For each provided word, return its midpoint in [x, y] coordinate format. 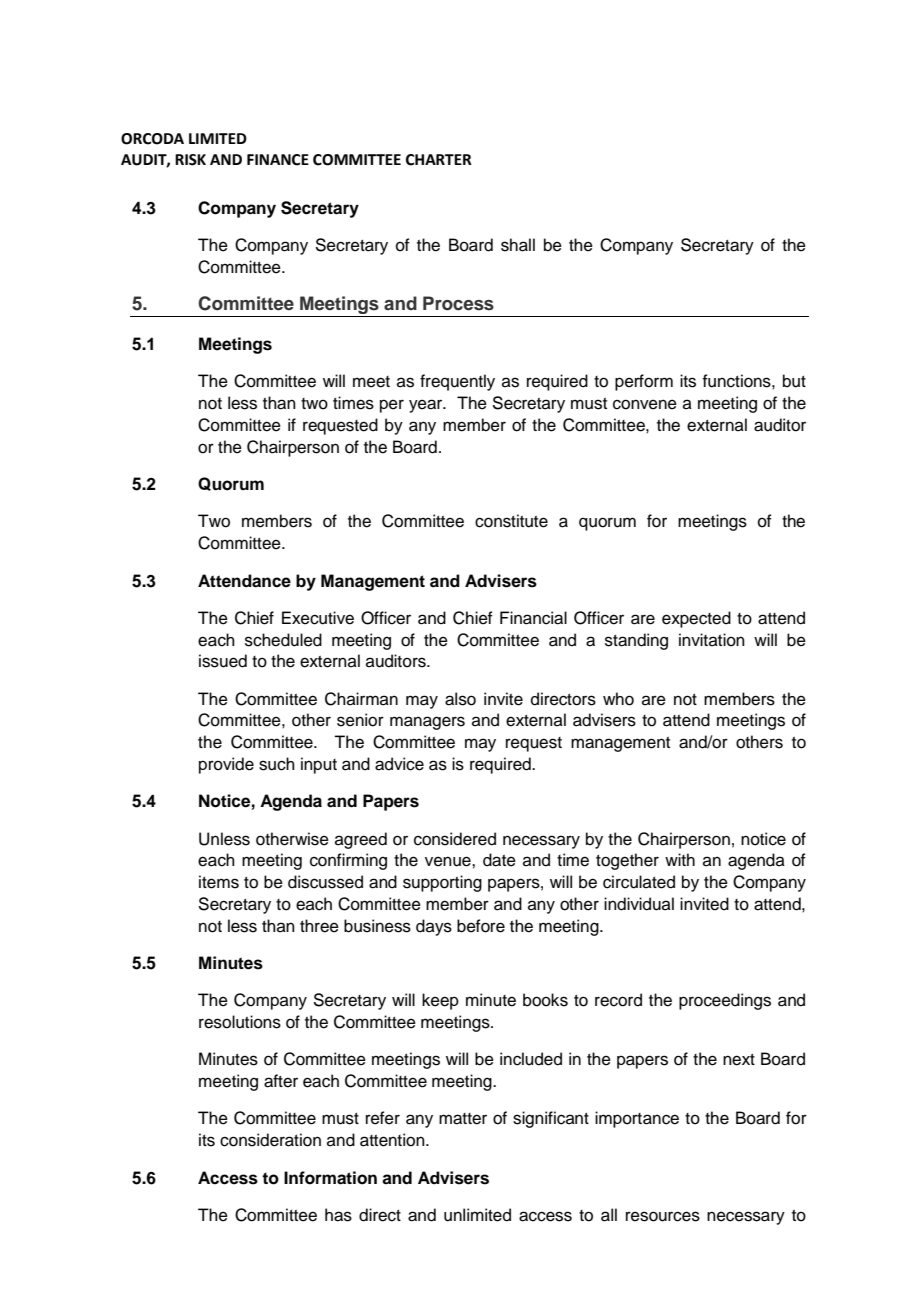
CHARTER [439, 160]
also [460, 699]
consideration [270, 1140]
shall [518, 245]
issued [223, 661]
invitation [712, 640]
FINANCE [278, 160]
